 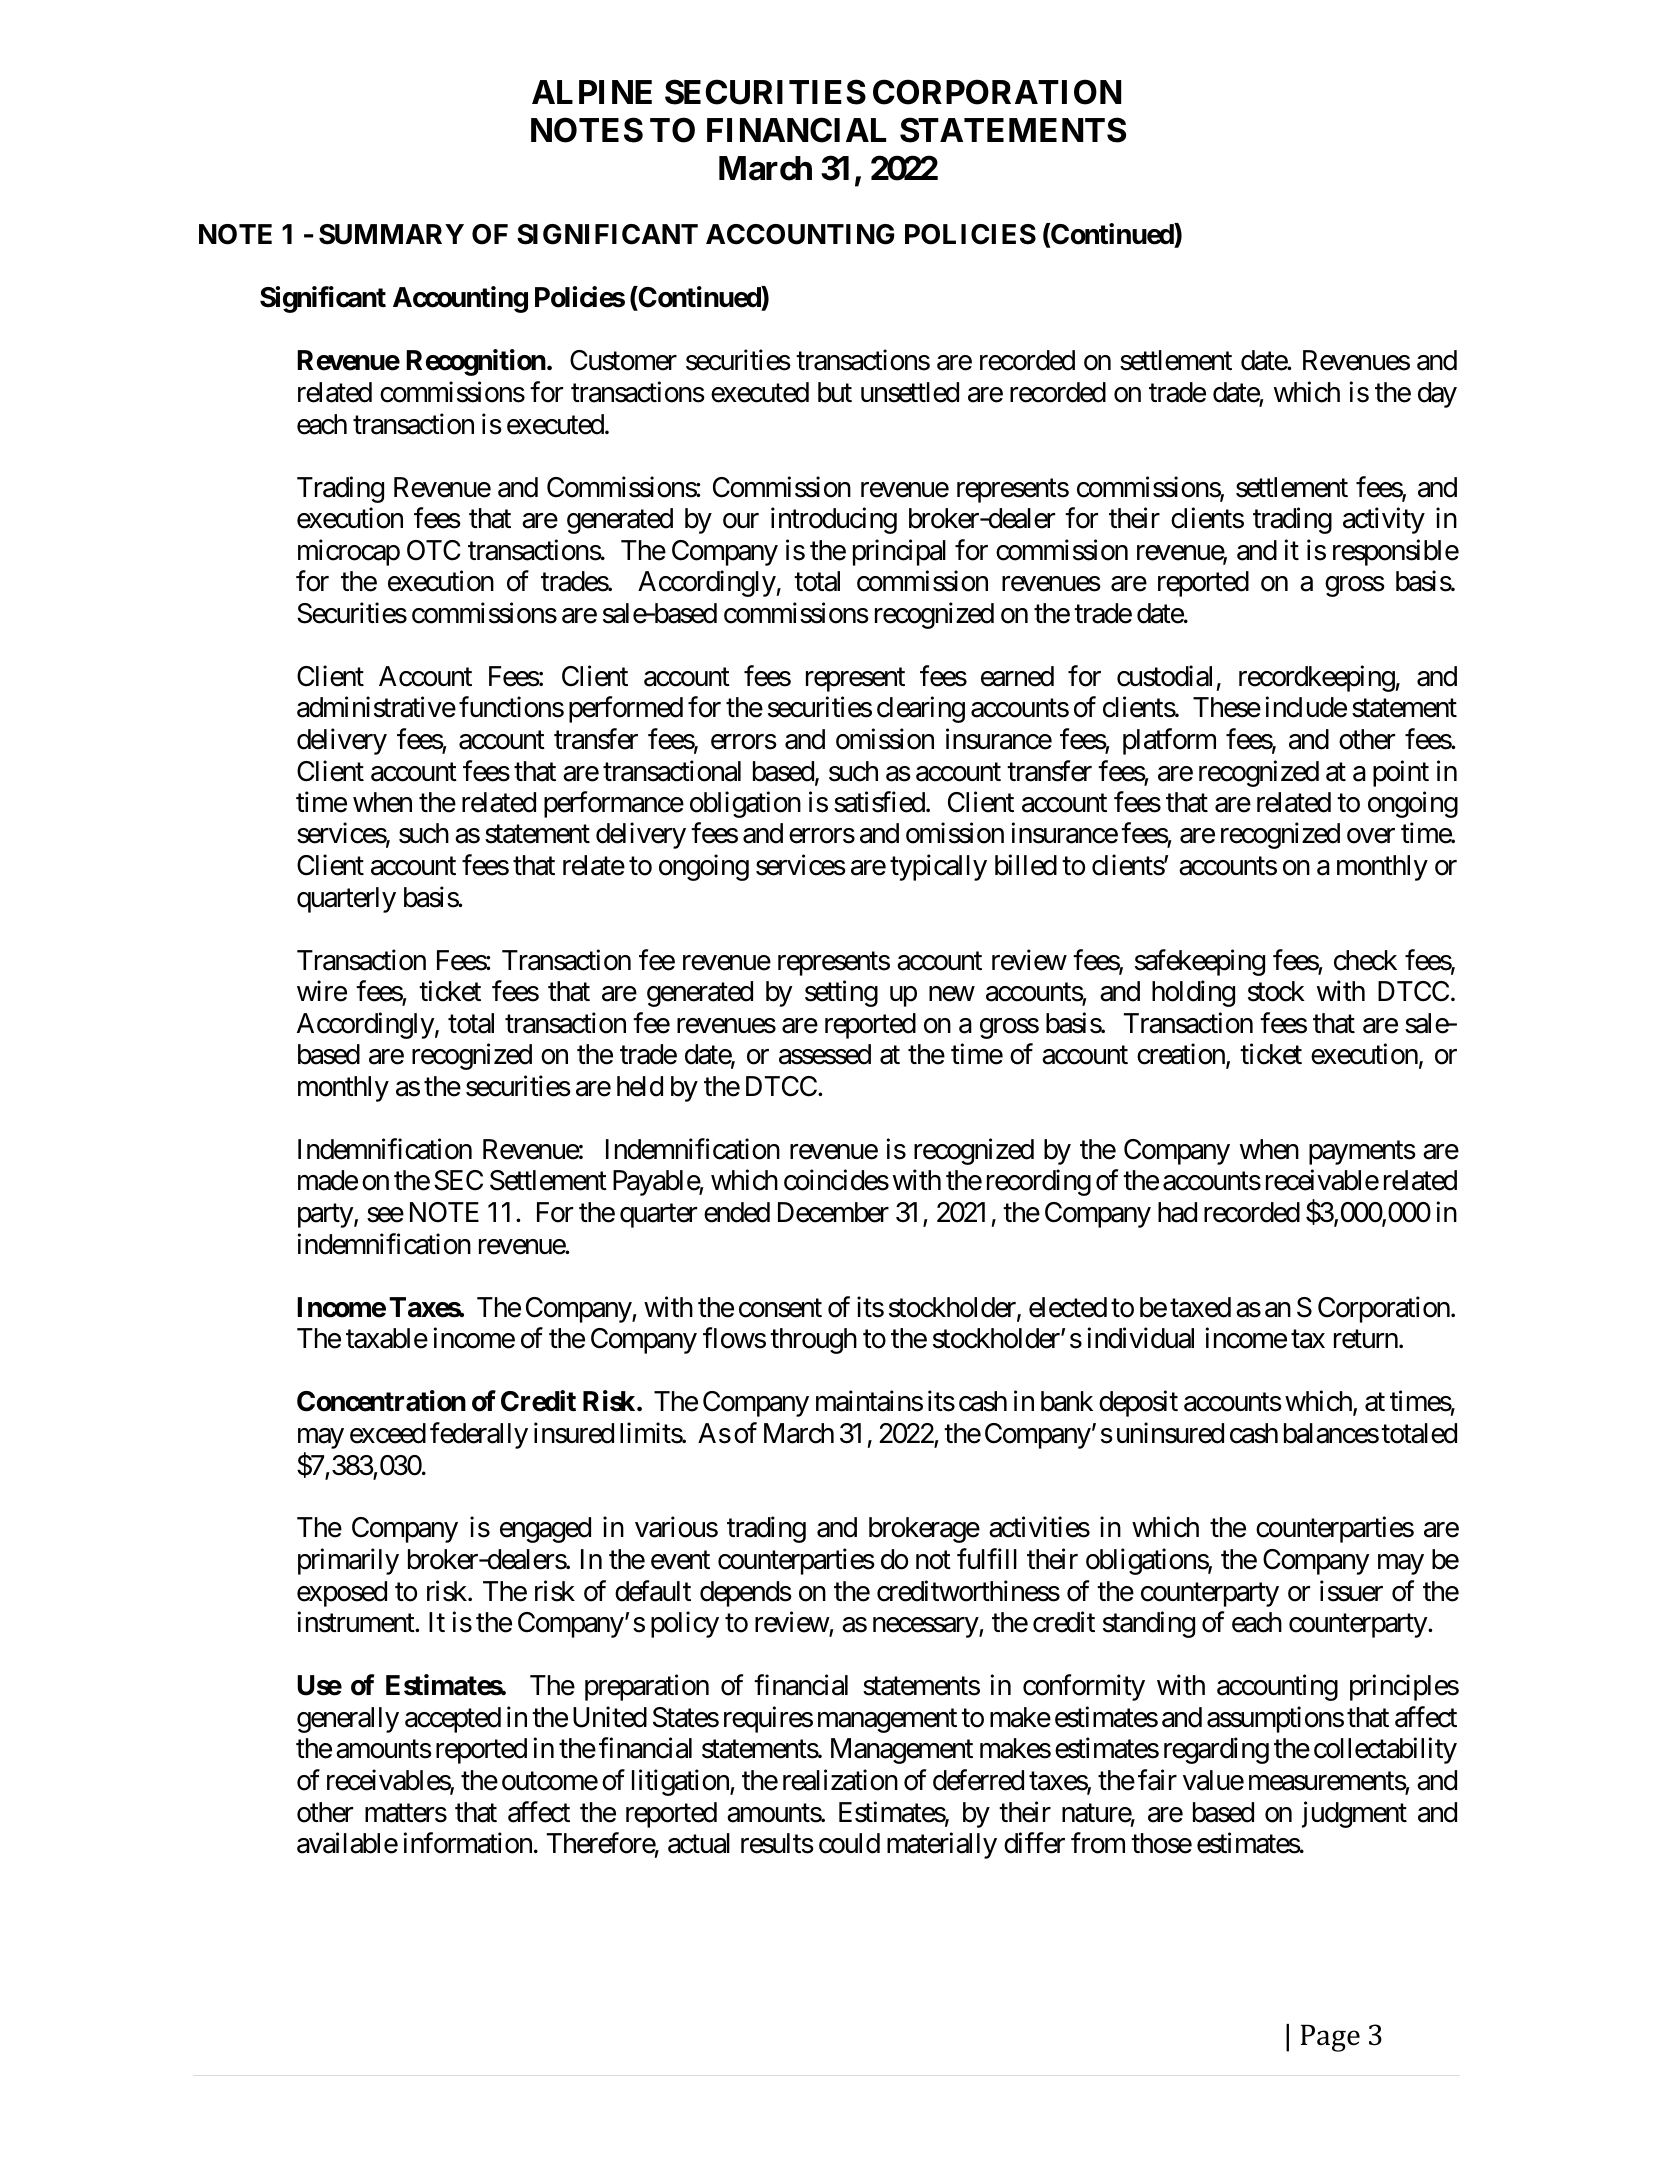 What do you see at coordinates (1317, 678) in the screenshot?
I see `recordkeeping` at bounding box center [1317, 678].
